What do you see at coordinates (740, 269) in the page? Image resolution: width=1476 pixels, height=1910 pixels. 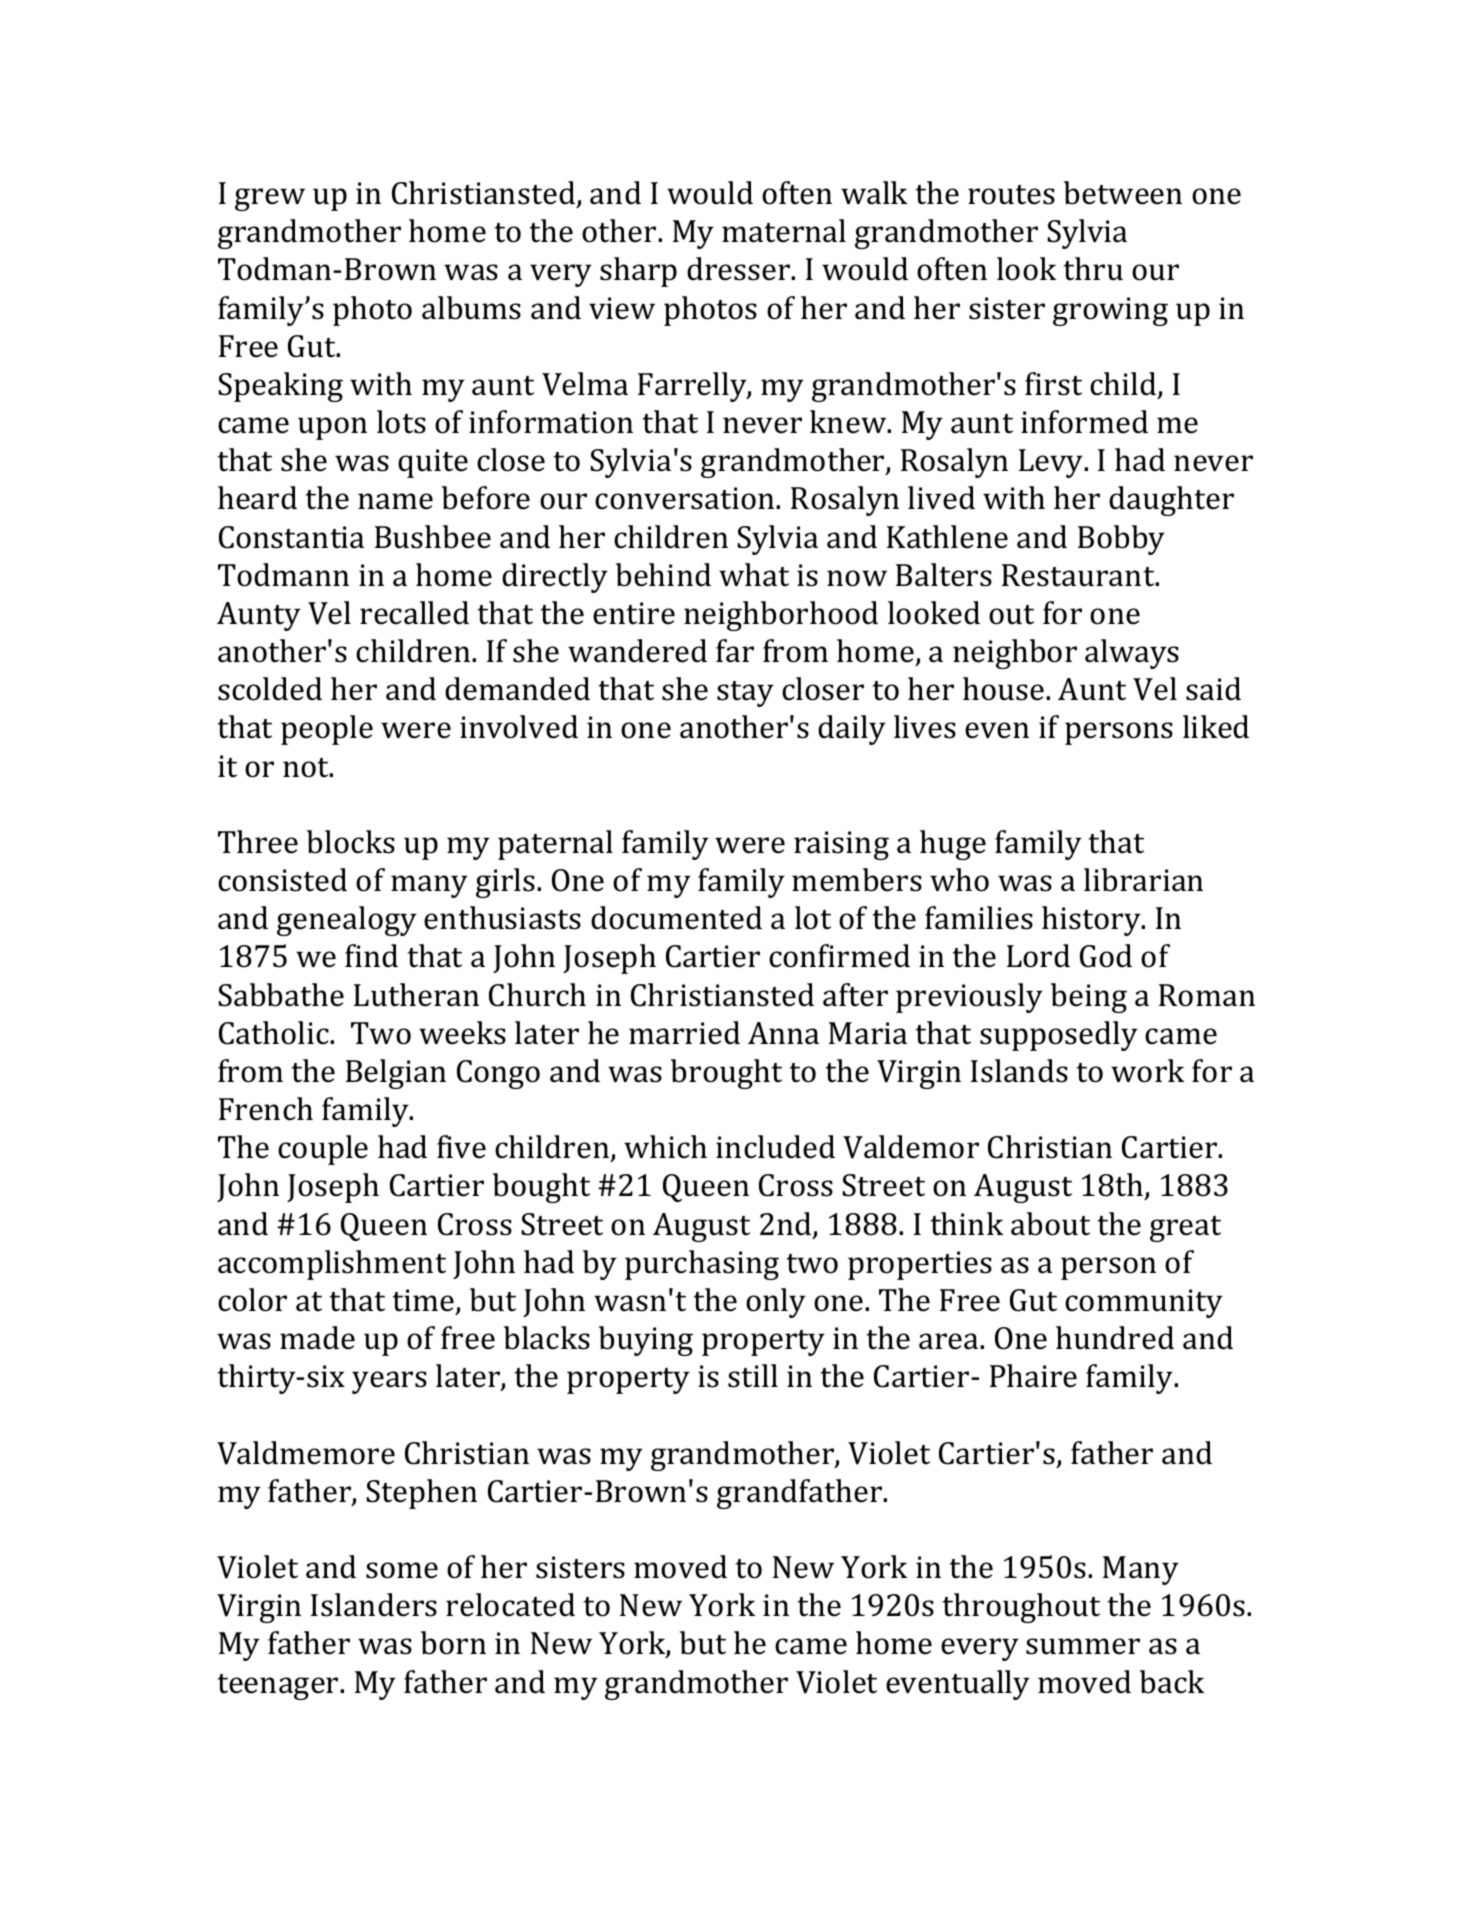 I see `dresser` at bounding box center [740, 269].
